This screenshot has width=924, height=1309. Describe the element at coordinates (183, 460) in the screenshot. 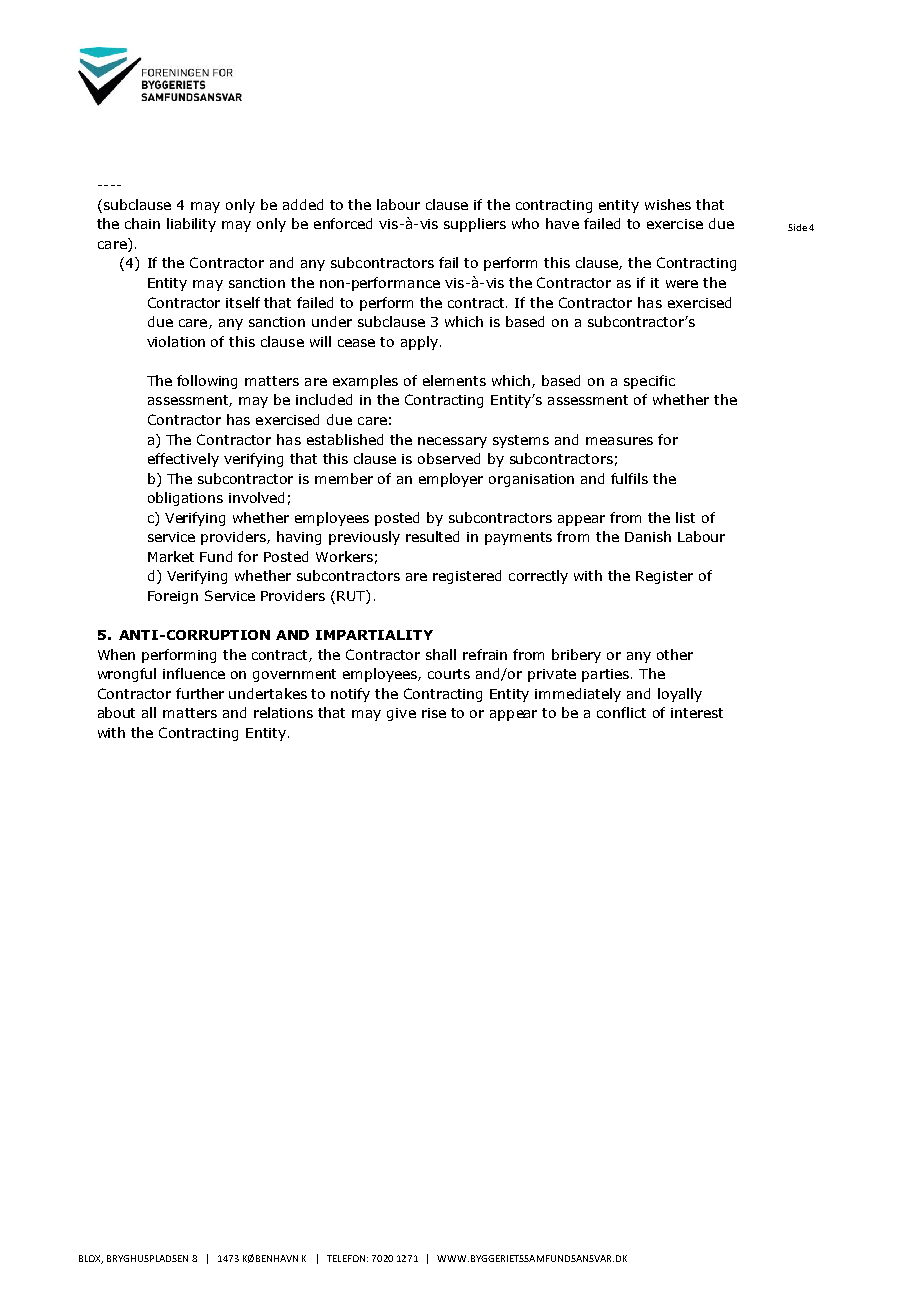

I see `effectively` at that location.
